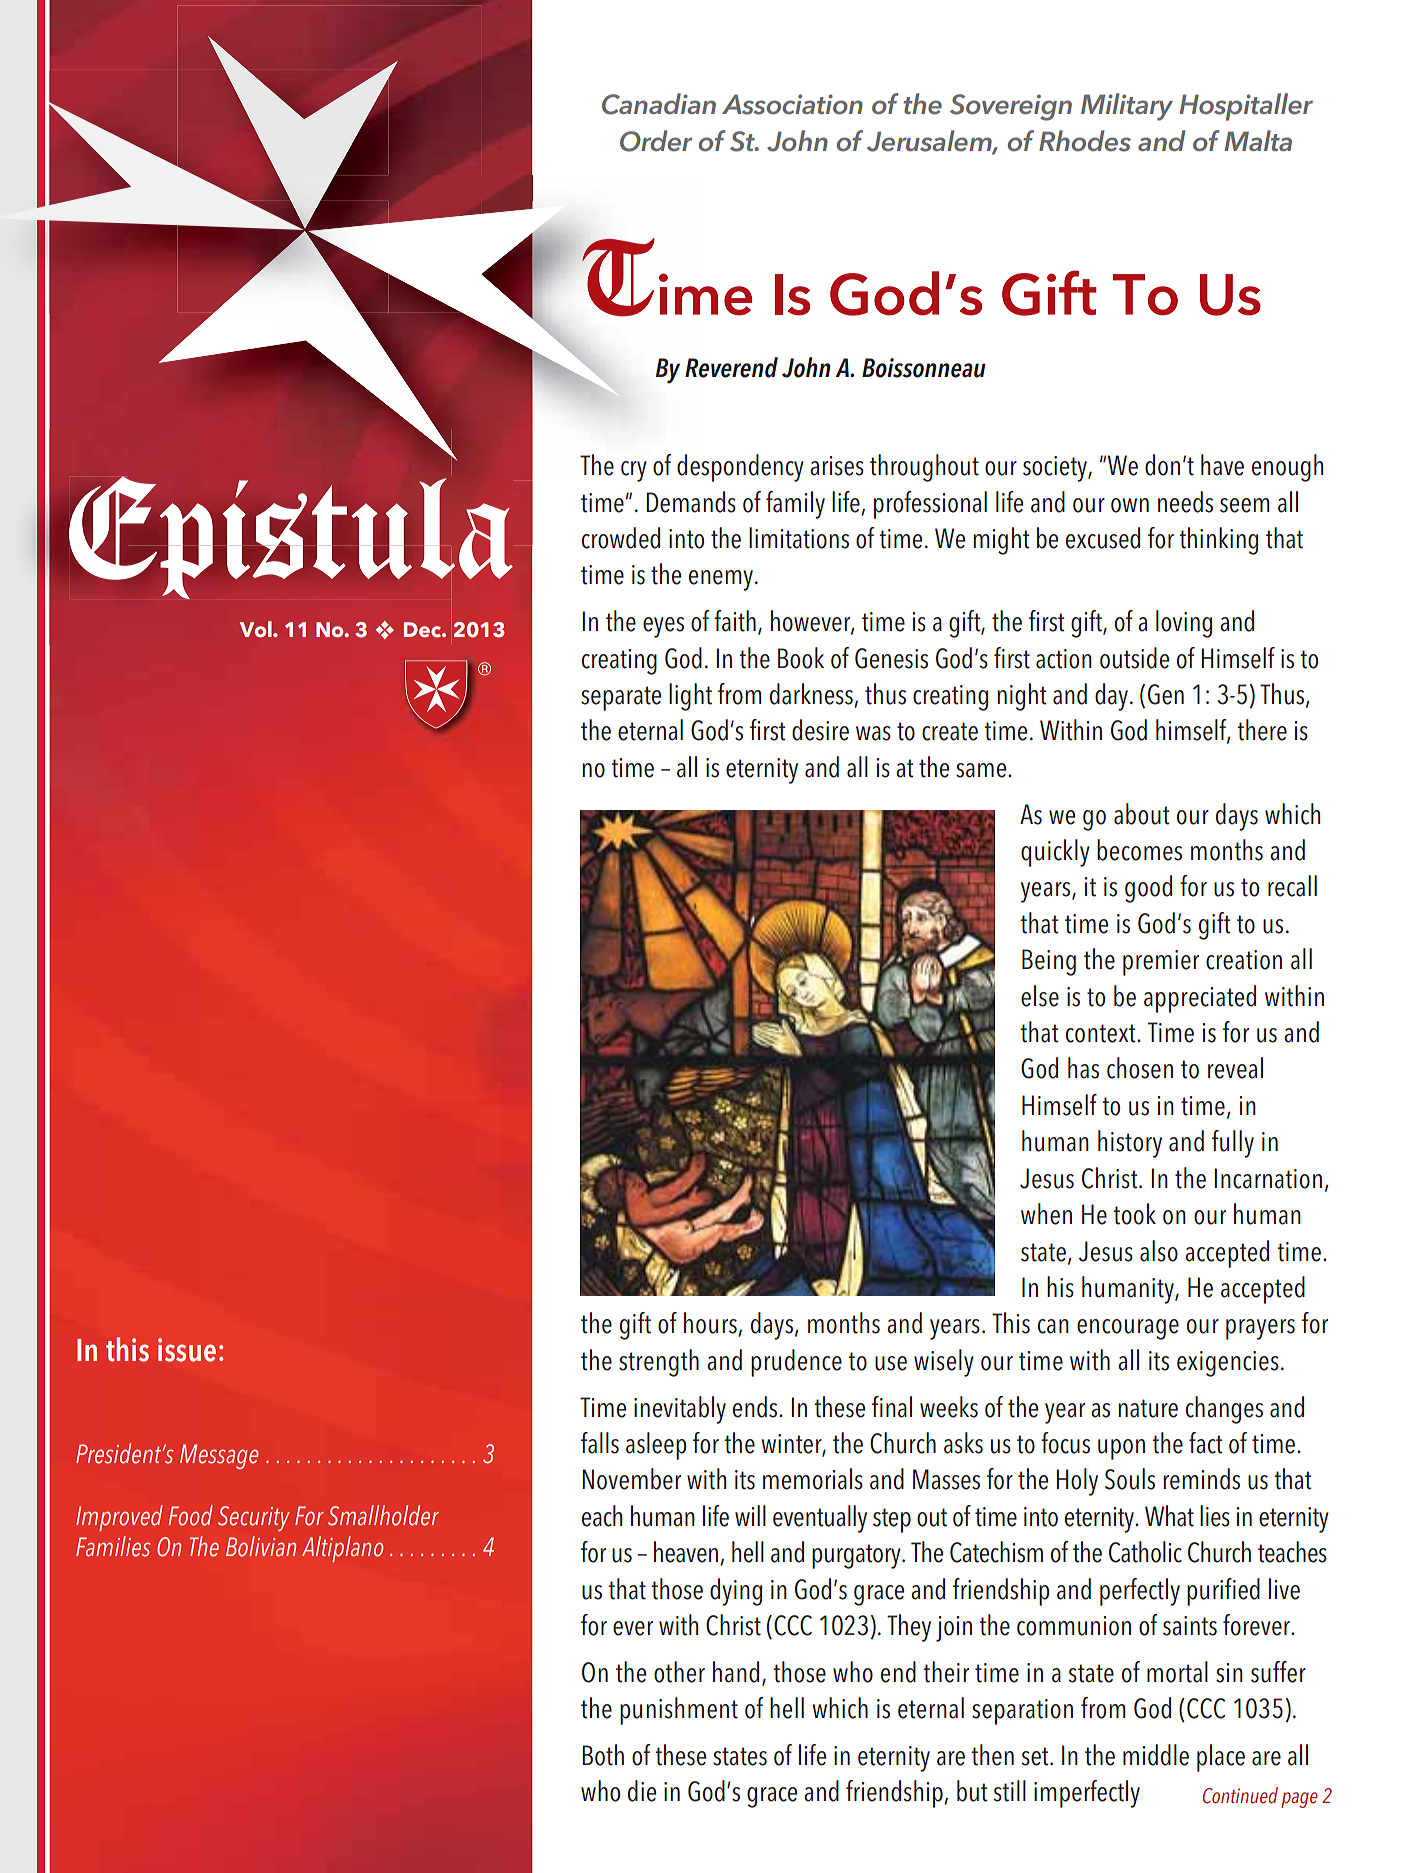  Describe the element at coordinates (261, 1546) in the image. I see `Bolivian` at that location.
